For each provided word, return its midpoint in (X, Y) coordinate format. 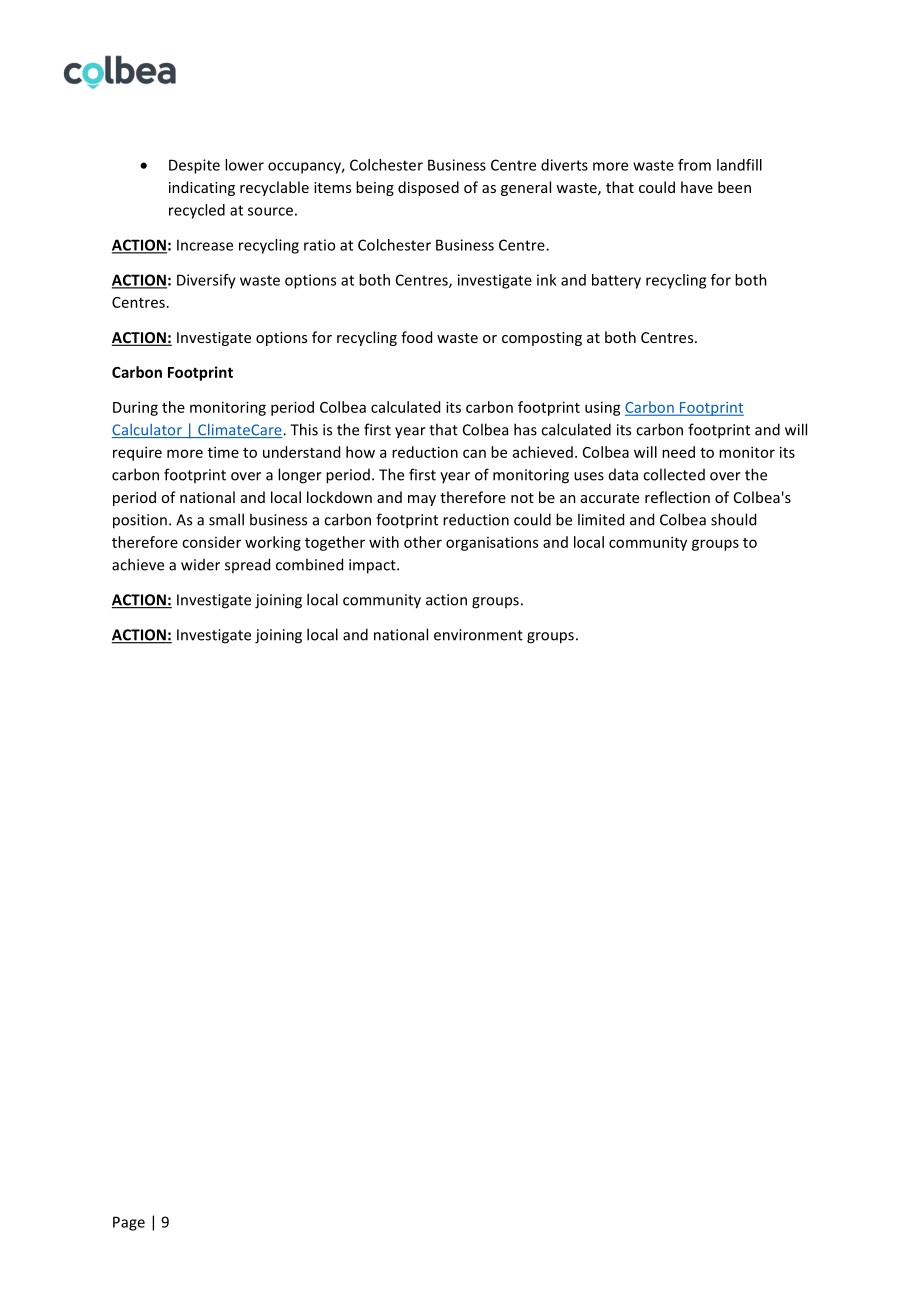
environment (478, 635)
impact (373, 566)
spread (247, 565)
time (223, 452)
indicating (202, 188)
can (474, 453)
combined (309, 564)
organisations (492, 543)
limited (601, 519)
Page (129, 1223)
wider (200, 565)
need (678, 452)
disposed (428, 188)
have (697, 187)
